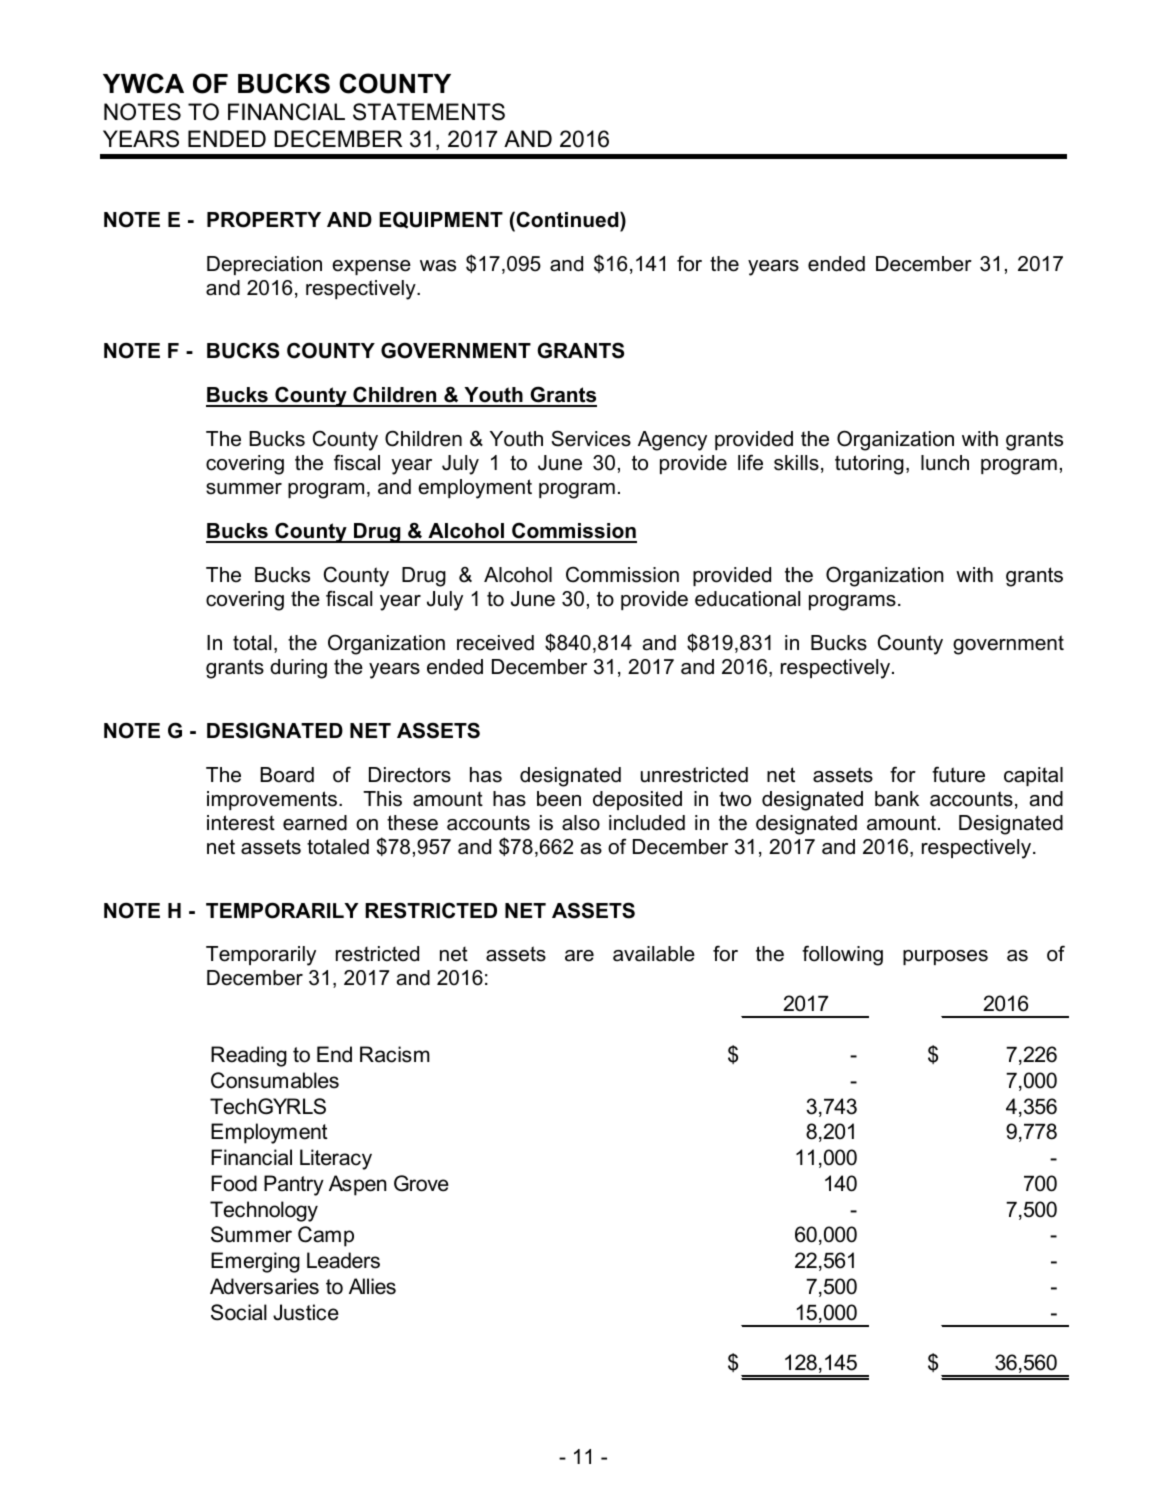  Describe the element at coordinates (567, 219) in the screenshot. I see `Continued` at that location.
